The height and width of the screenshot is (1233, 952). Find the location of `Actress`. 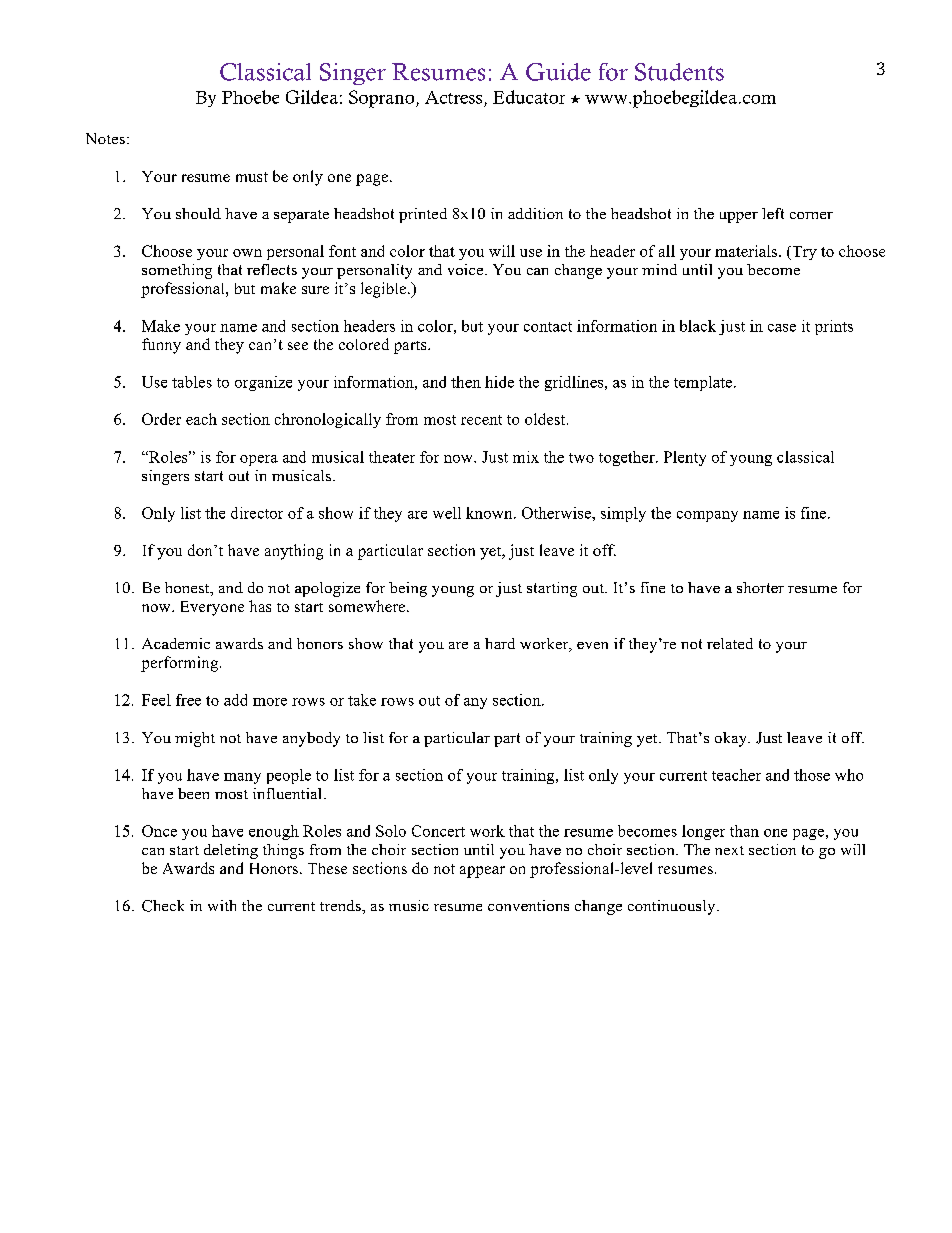

Actress is located at coordinates (453, 97).
